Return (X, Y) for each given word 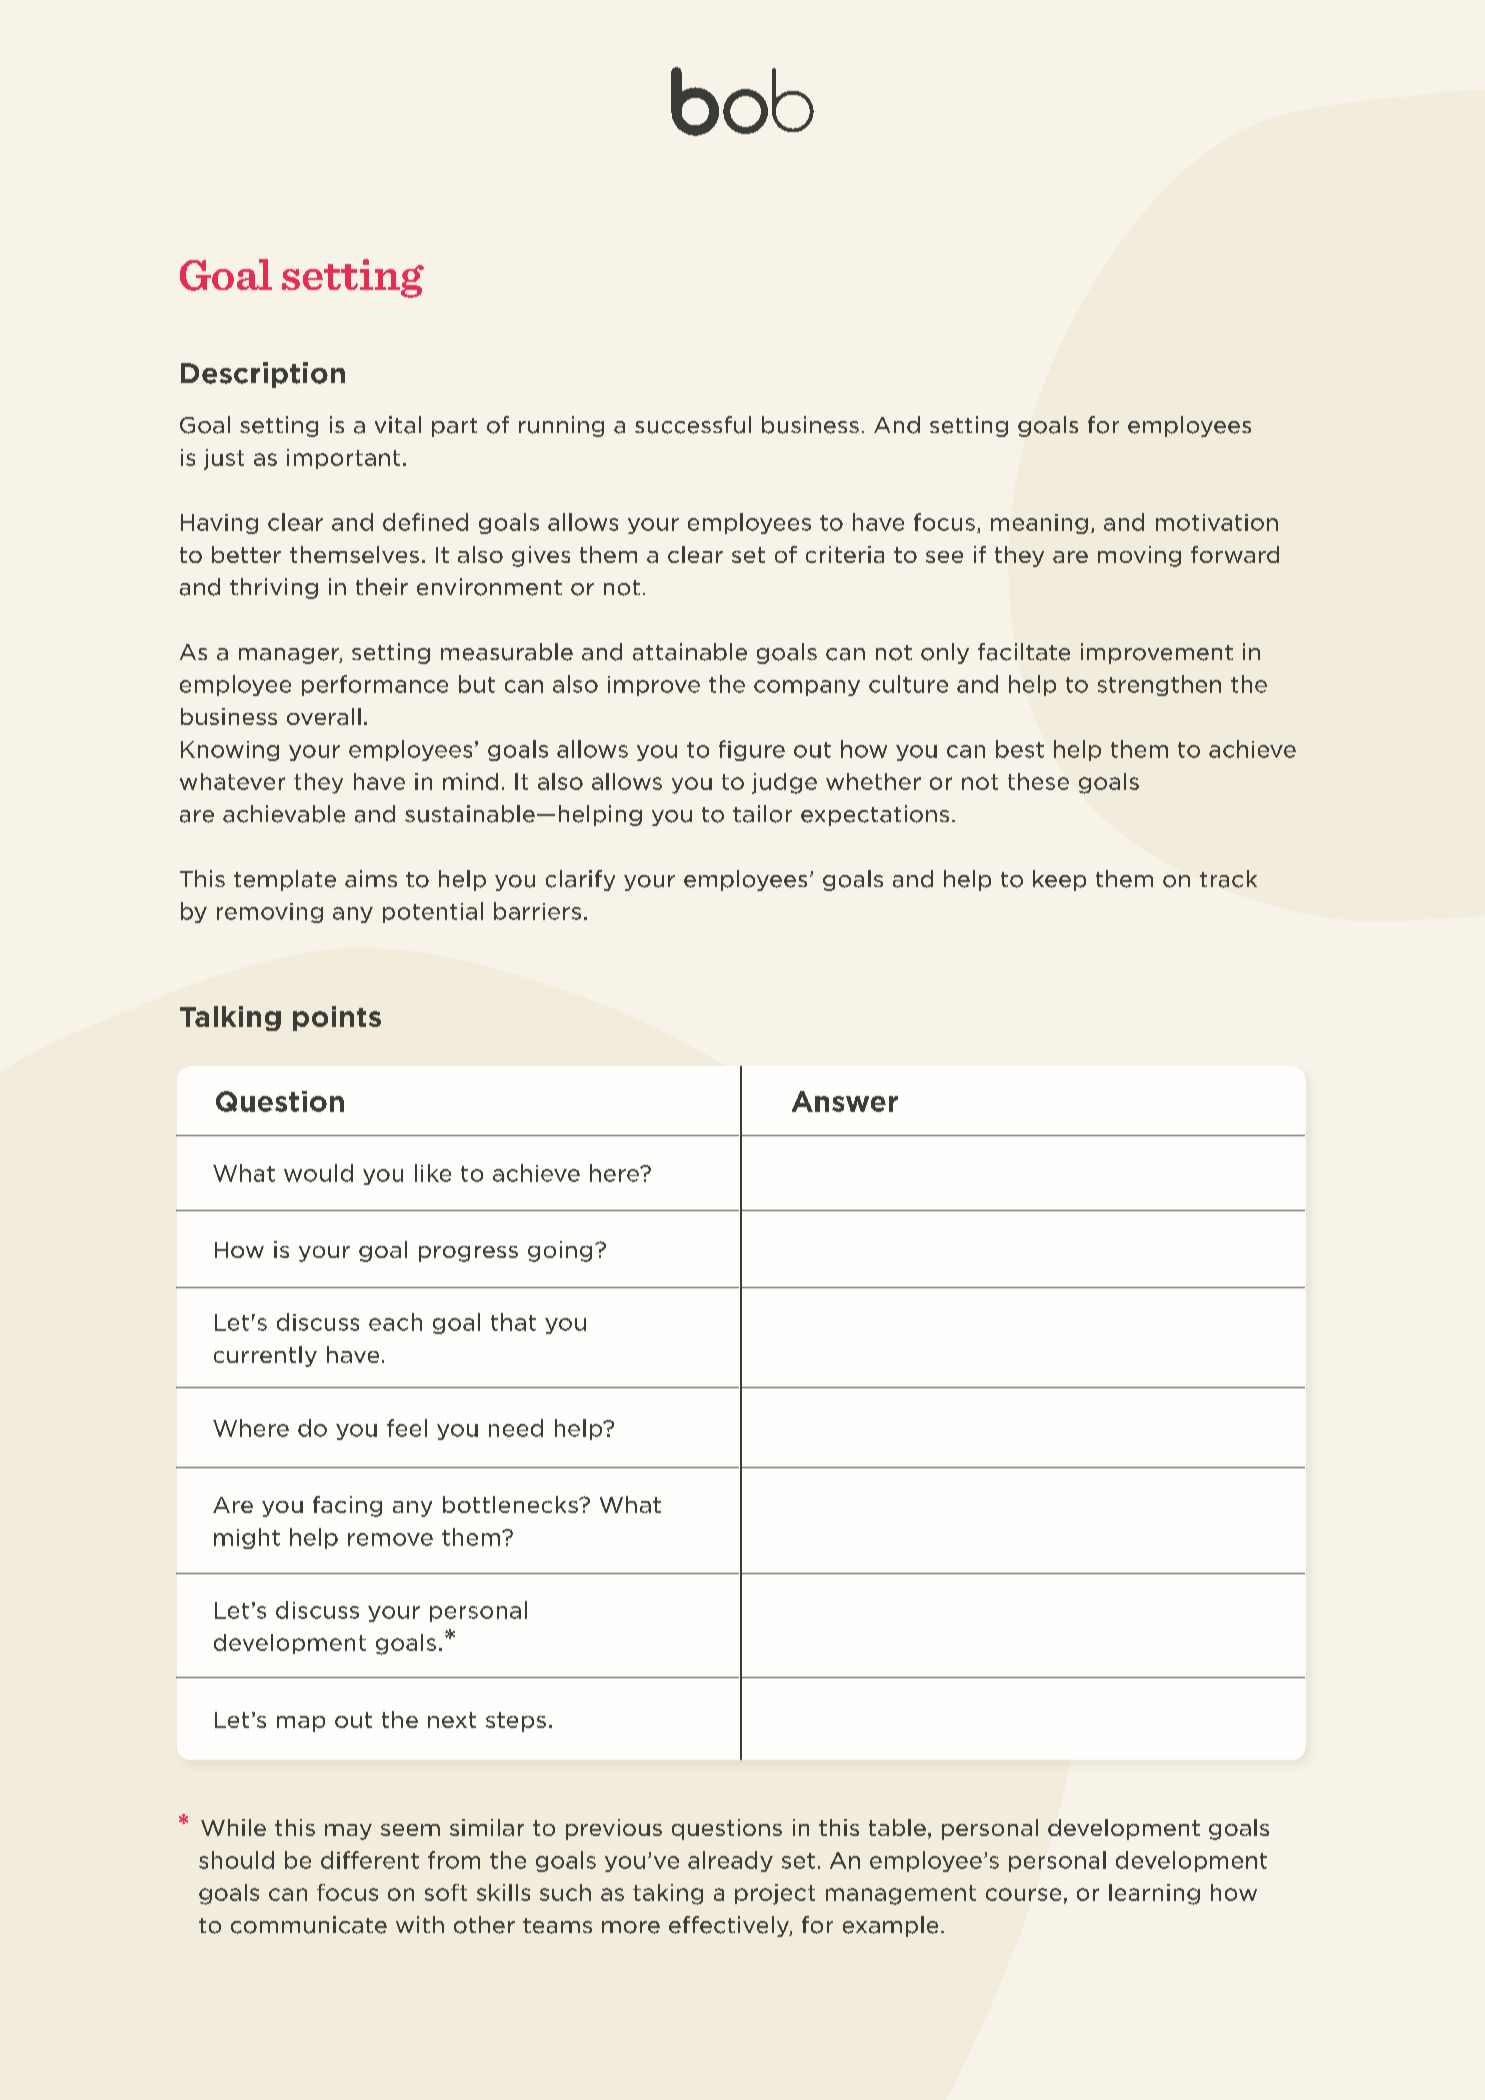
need (516, 1428)
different (370, 1860)
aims (371, 879)
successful (693, 425)
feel (407, 1428)
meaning (1039, 524)
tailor (762, 814)
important (343, 459)
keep (1059, 880)
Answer (845, 1101)
